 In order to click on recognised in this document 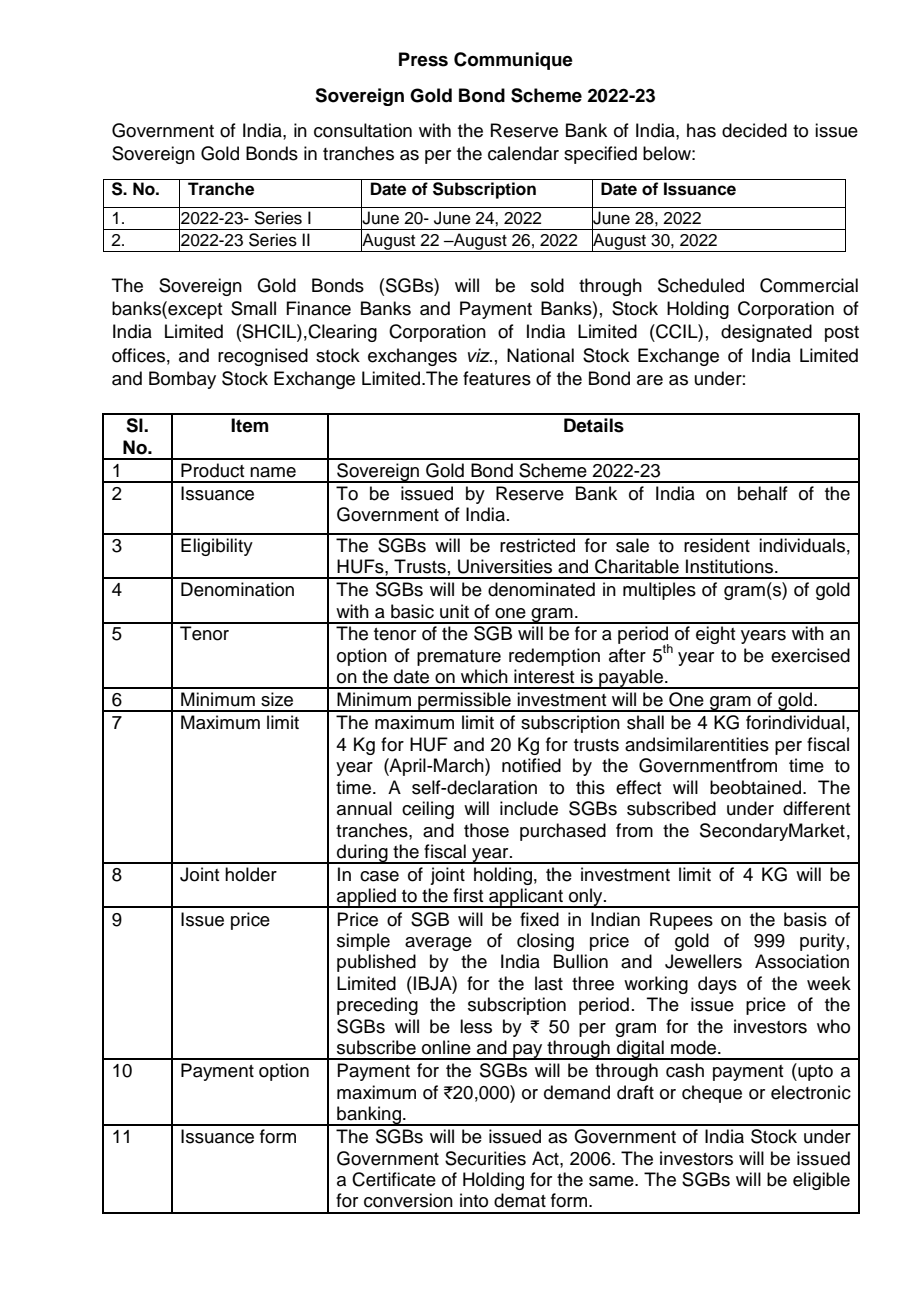, I will do `click(263, 357)`.
